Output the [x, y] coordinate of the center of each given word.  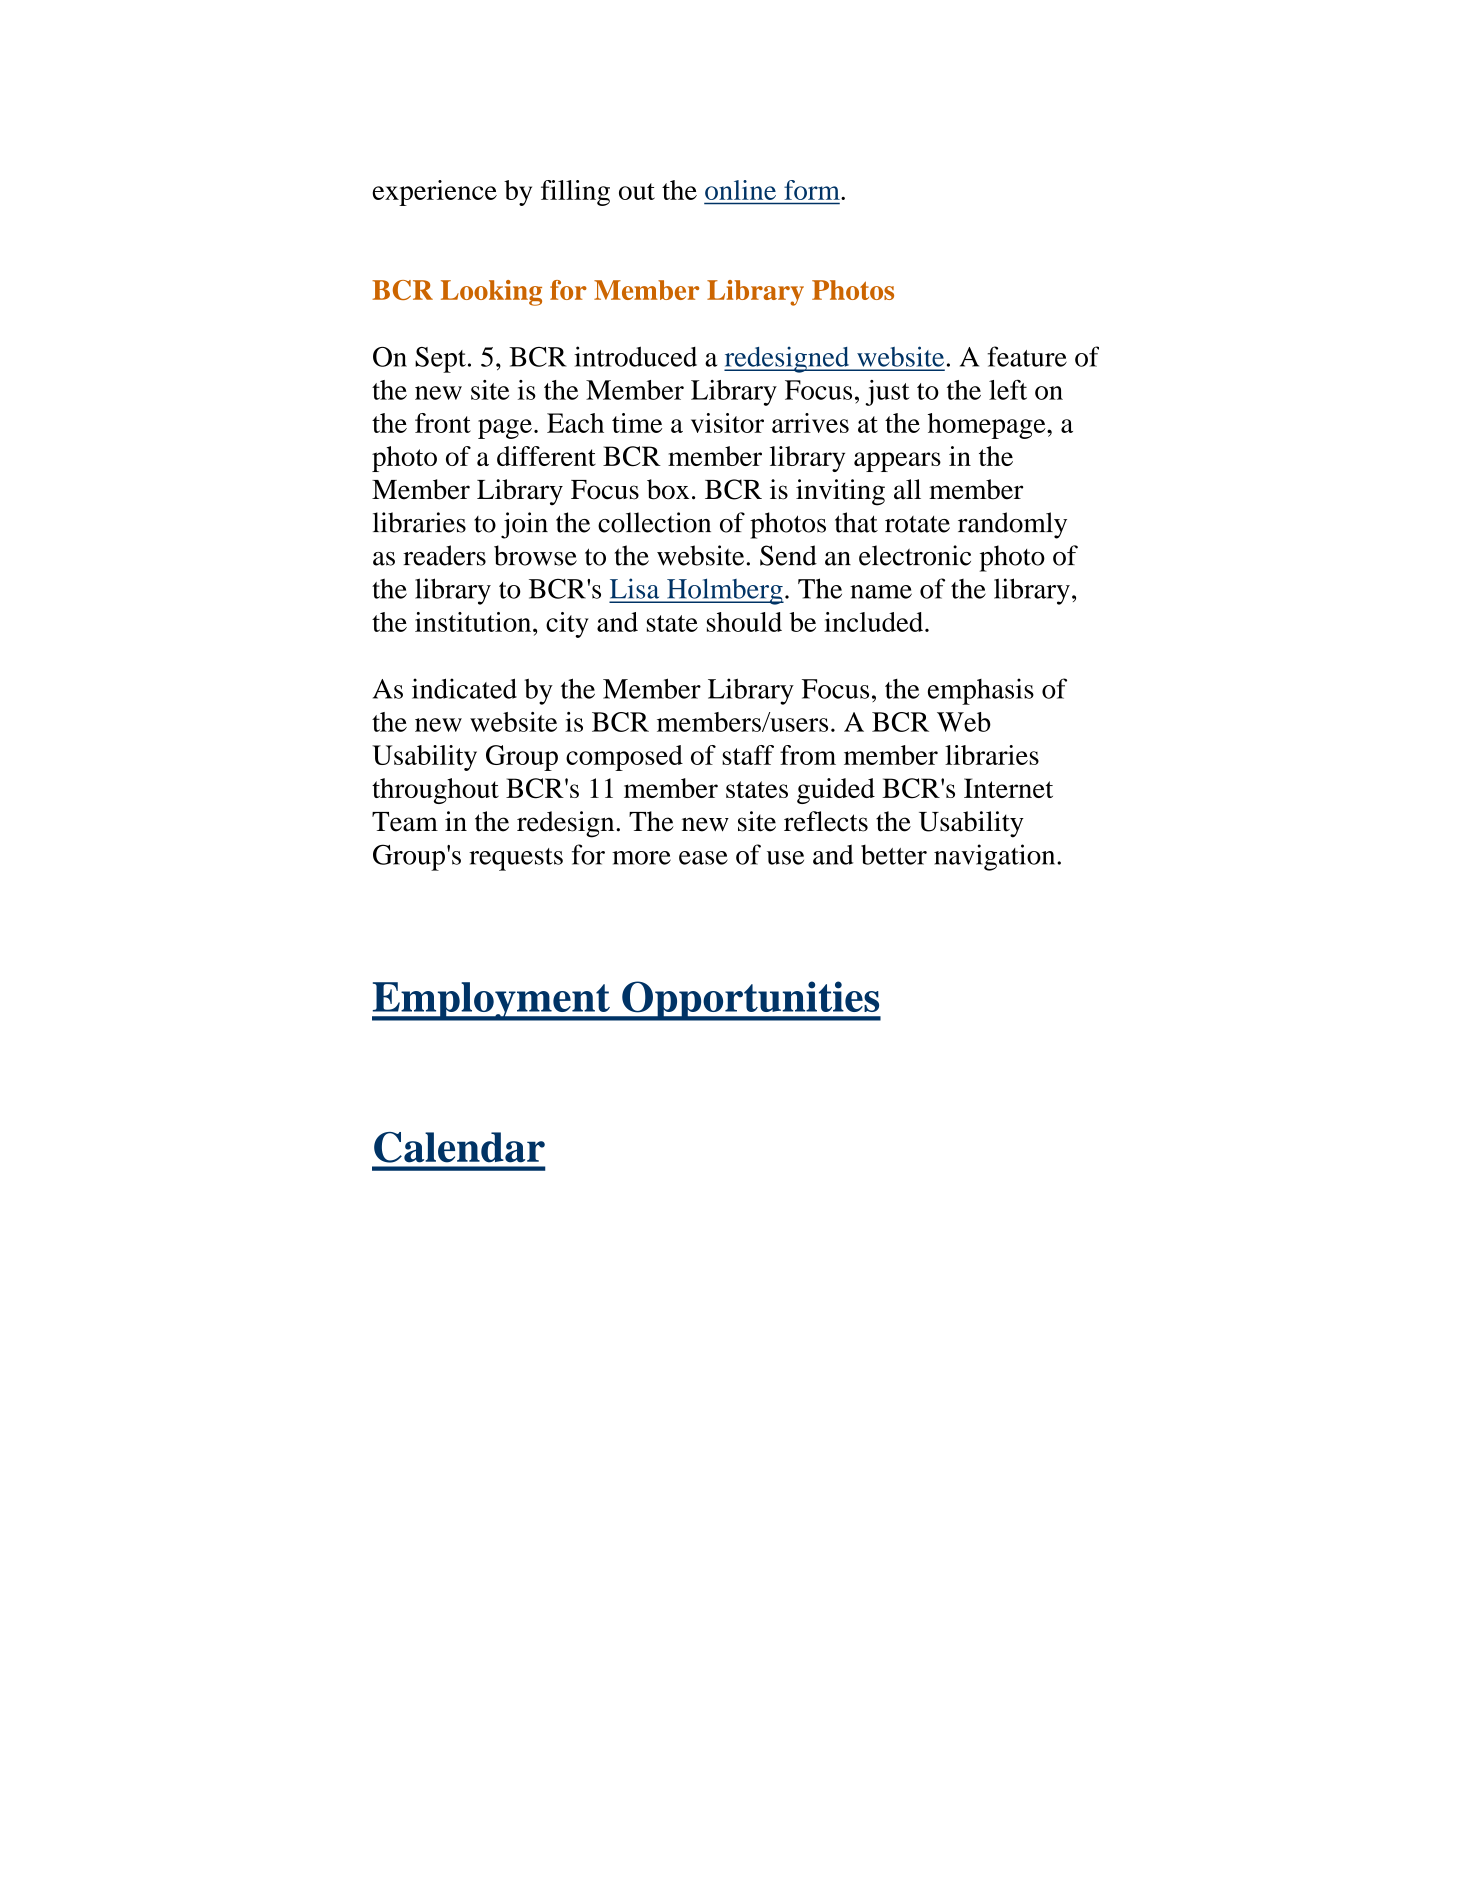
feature [1027, 356]
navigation [996, 857]
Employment [492, 1001]
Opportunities [750, 1001]
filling [575, 193]
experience [434, 193]
